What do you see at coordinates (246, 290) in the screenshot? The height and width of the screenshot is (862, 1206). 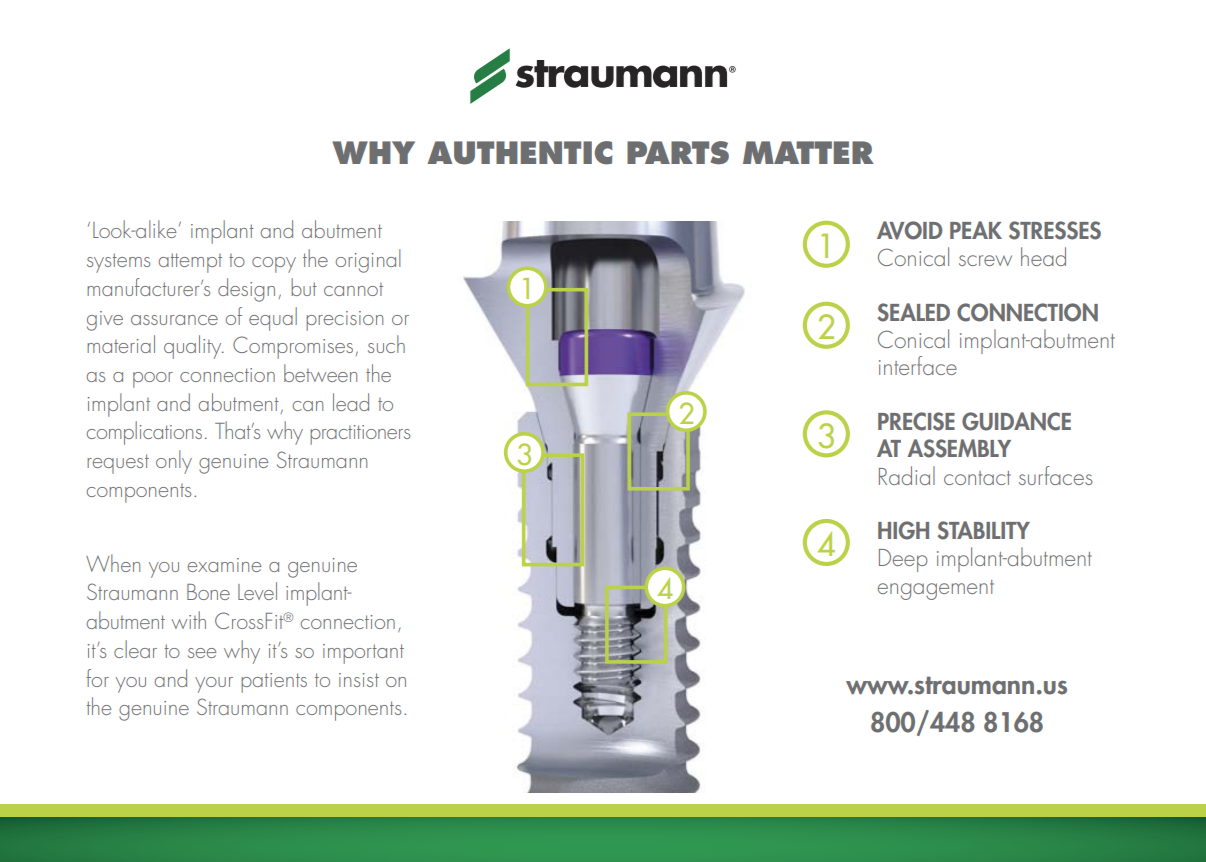 I see `design` at bounding box center [246, 290].
